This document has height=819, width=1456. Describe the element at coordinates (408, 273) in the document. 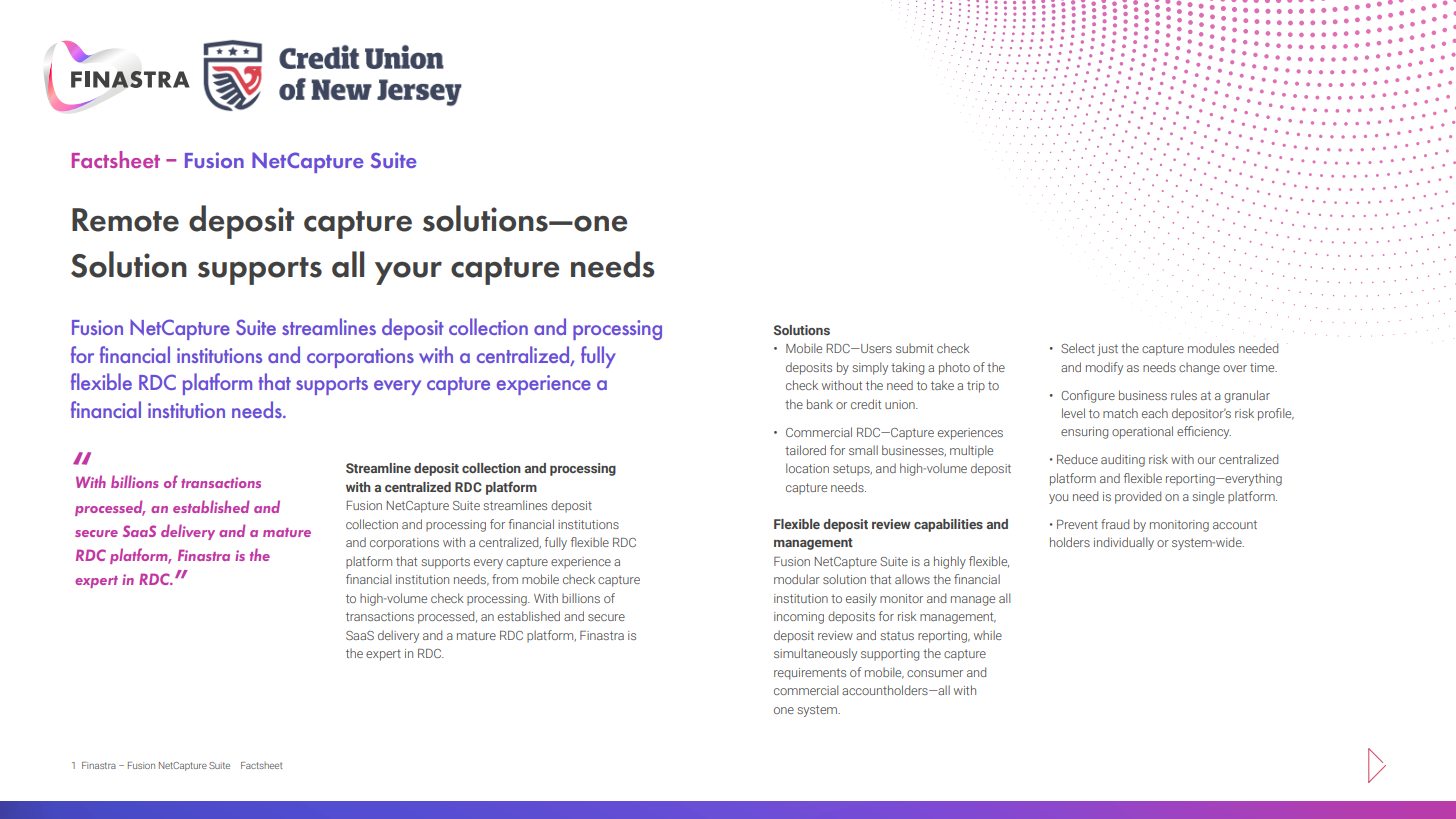

I see `your` at that location.
